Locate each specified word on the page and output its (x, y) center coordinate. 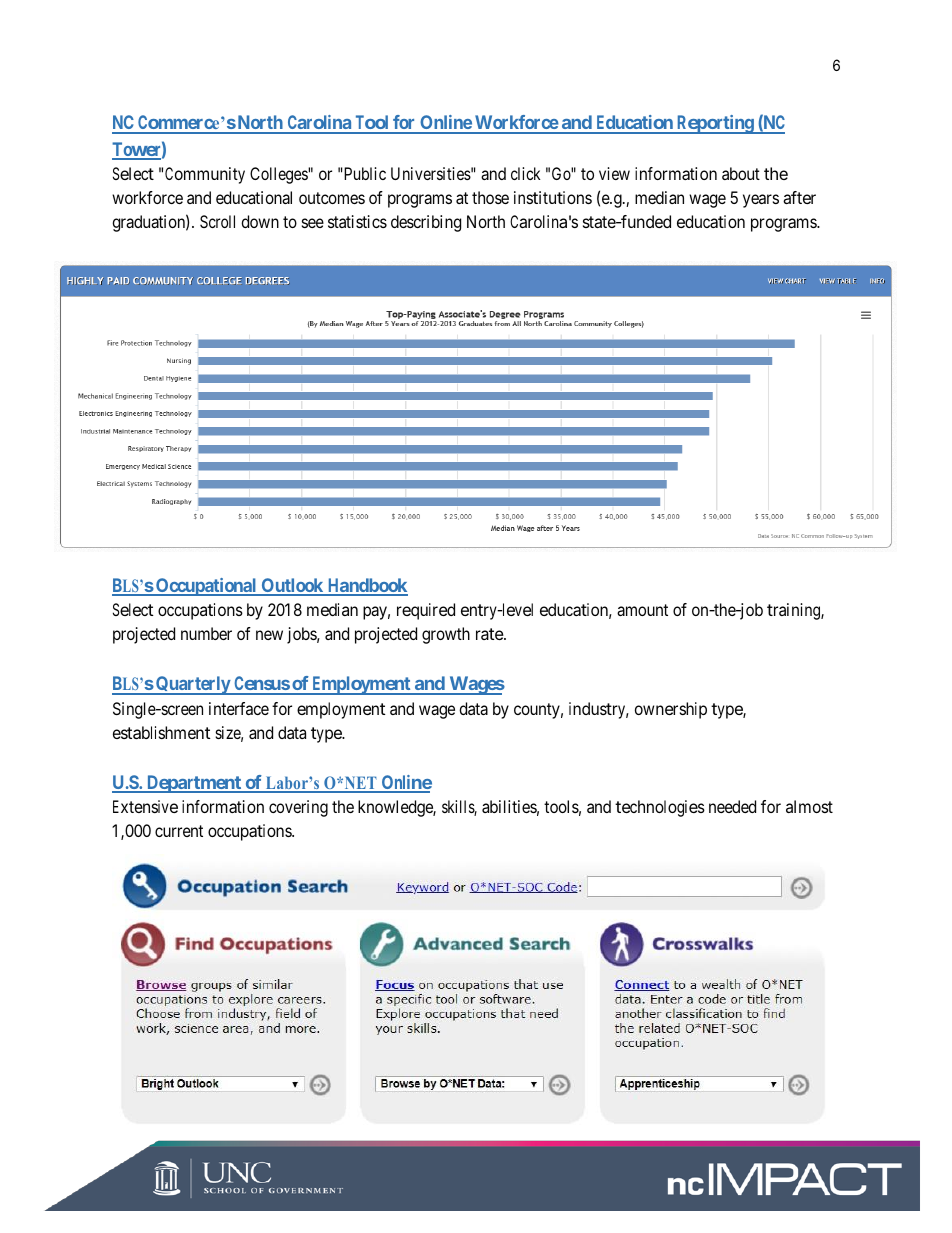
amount (642, 610)
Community (205, 175)
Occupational (206, 587)
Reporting (715, 124)
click (526, 173)
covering (298, 808)
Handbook (367, 586)
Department (194, 784)
